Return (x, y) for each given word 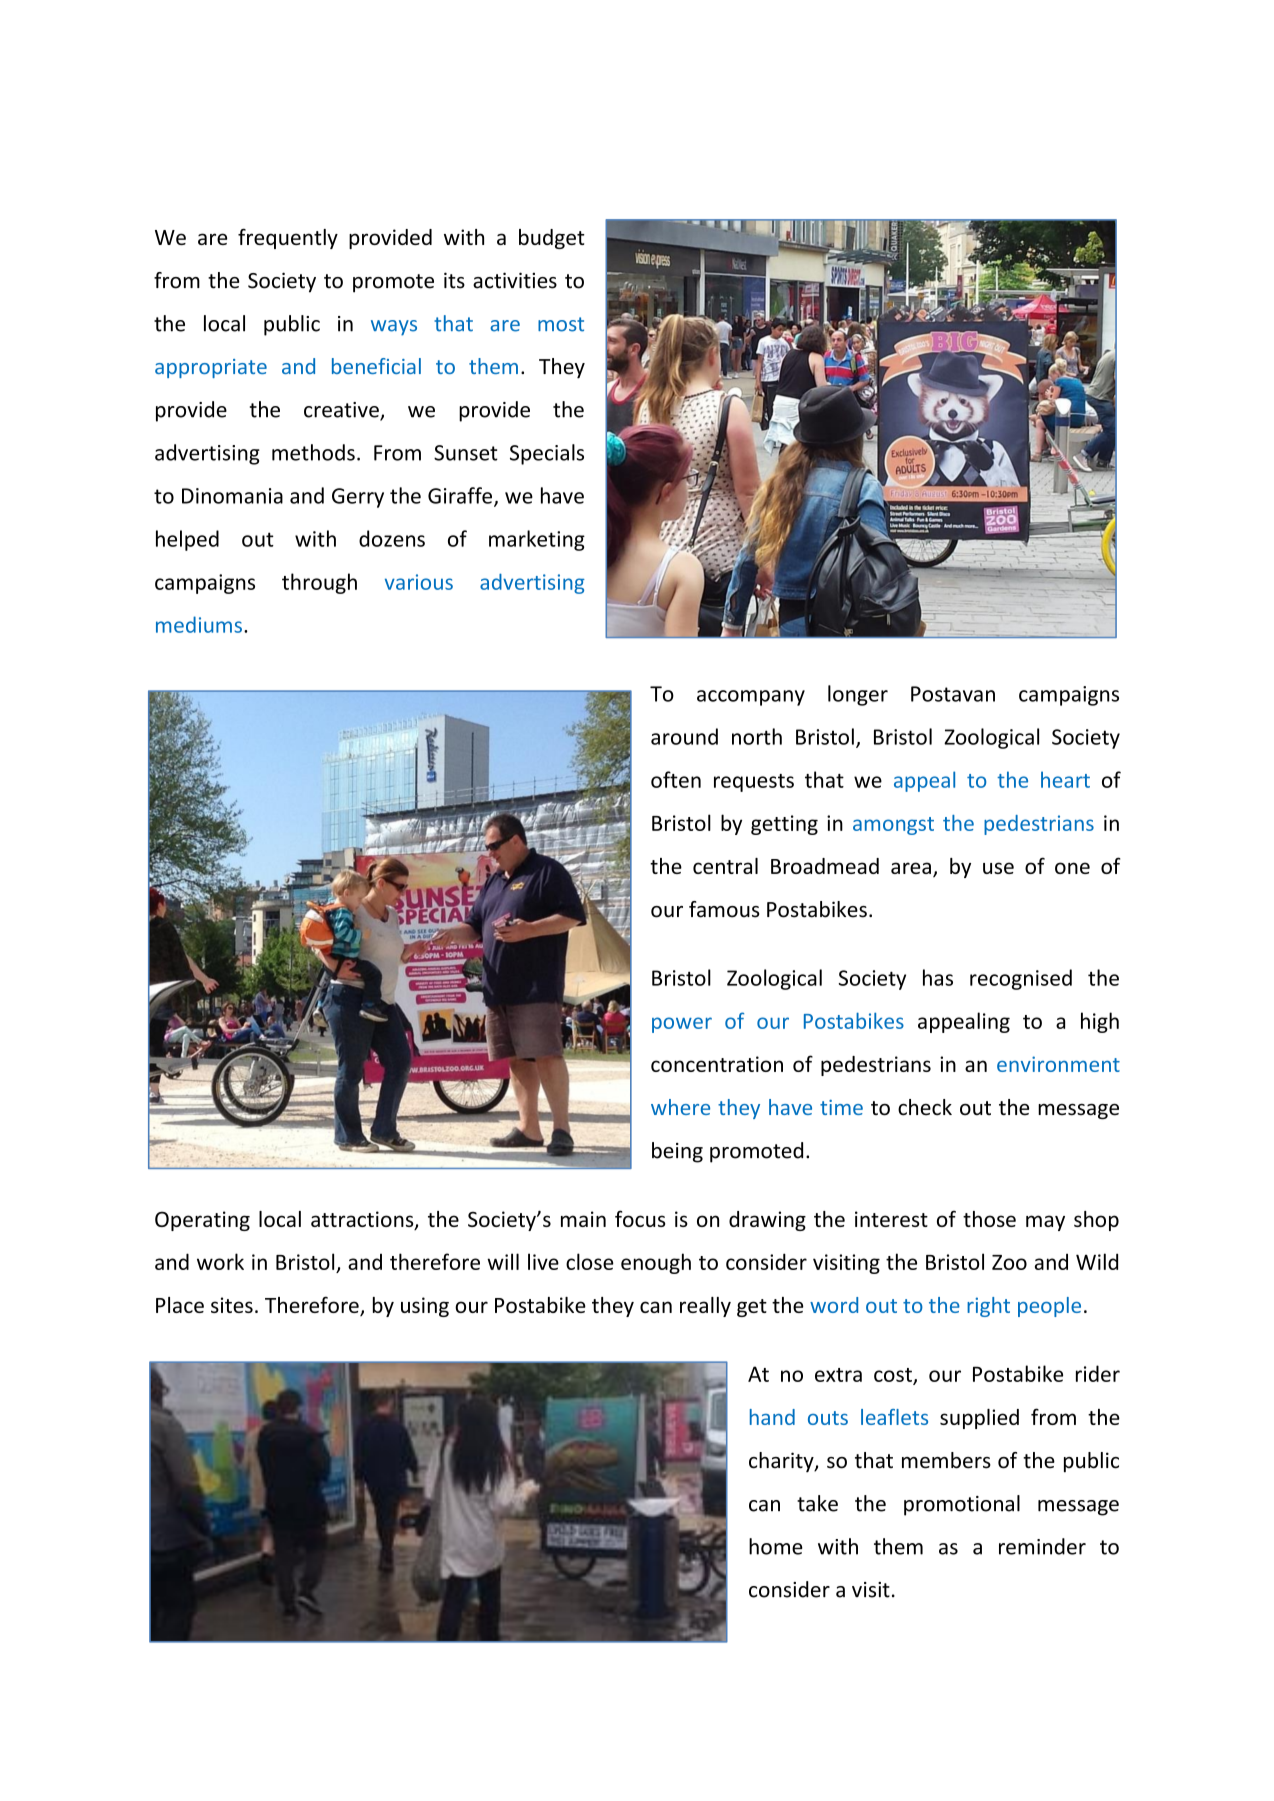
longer (858, 695)
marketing (537, 540)
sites (232, 1305)
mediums (199, 624)
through (319, 583)
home (776, 1546)
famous (724, 909)
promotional (962, 1505)
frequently (288, 238)
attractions (363, 1220)
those (989, 1219)
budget (552, 239)
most (561, 324)
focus (640, 1218)
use (998, 868)
